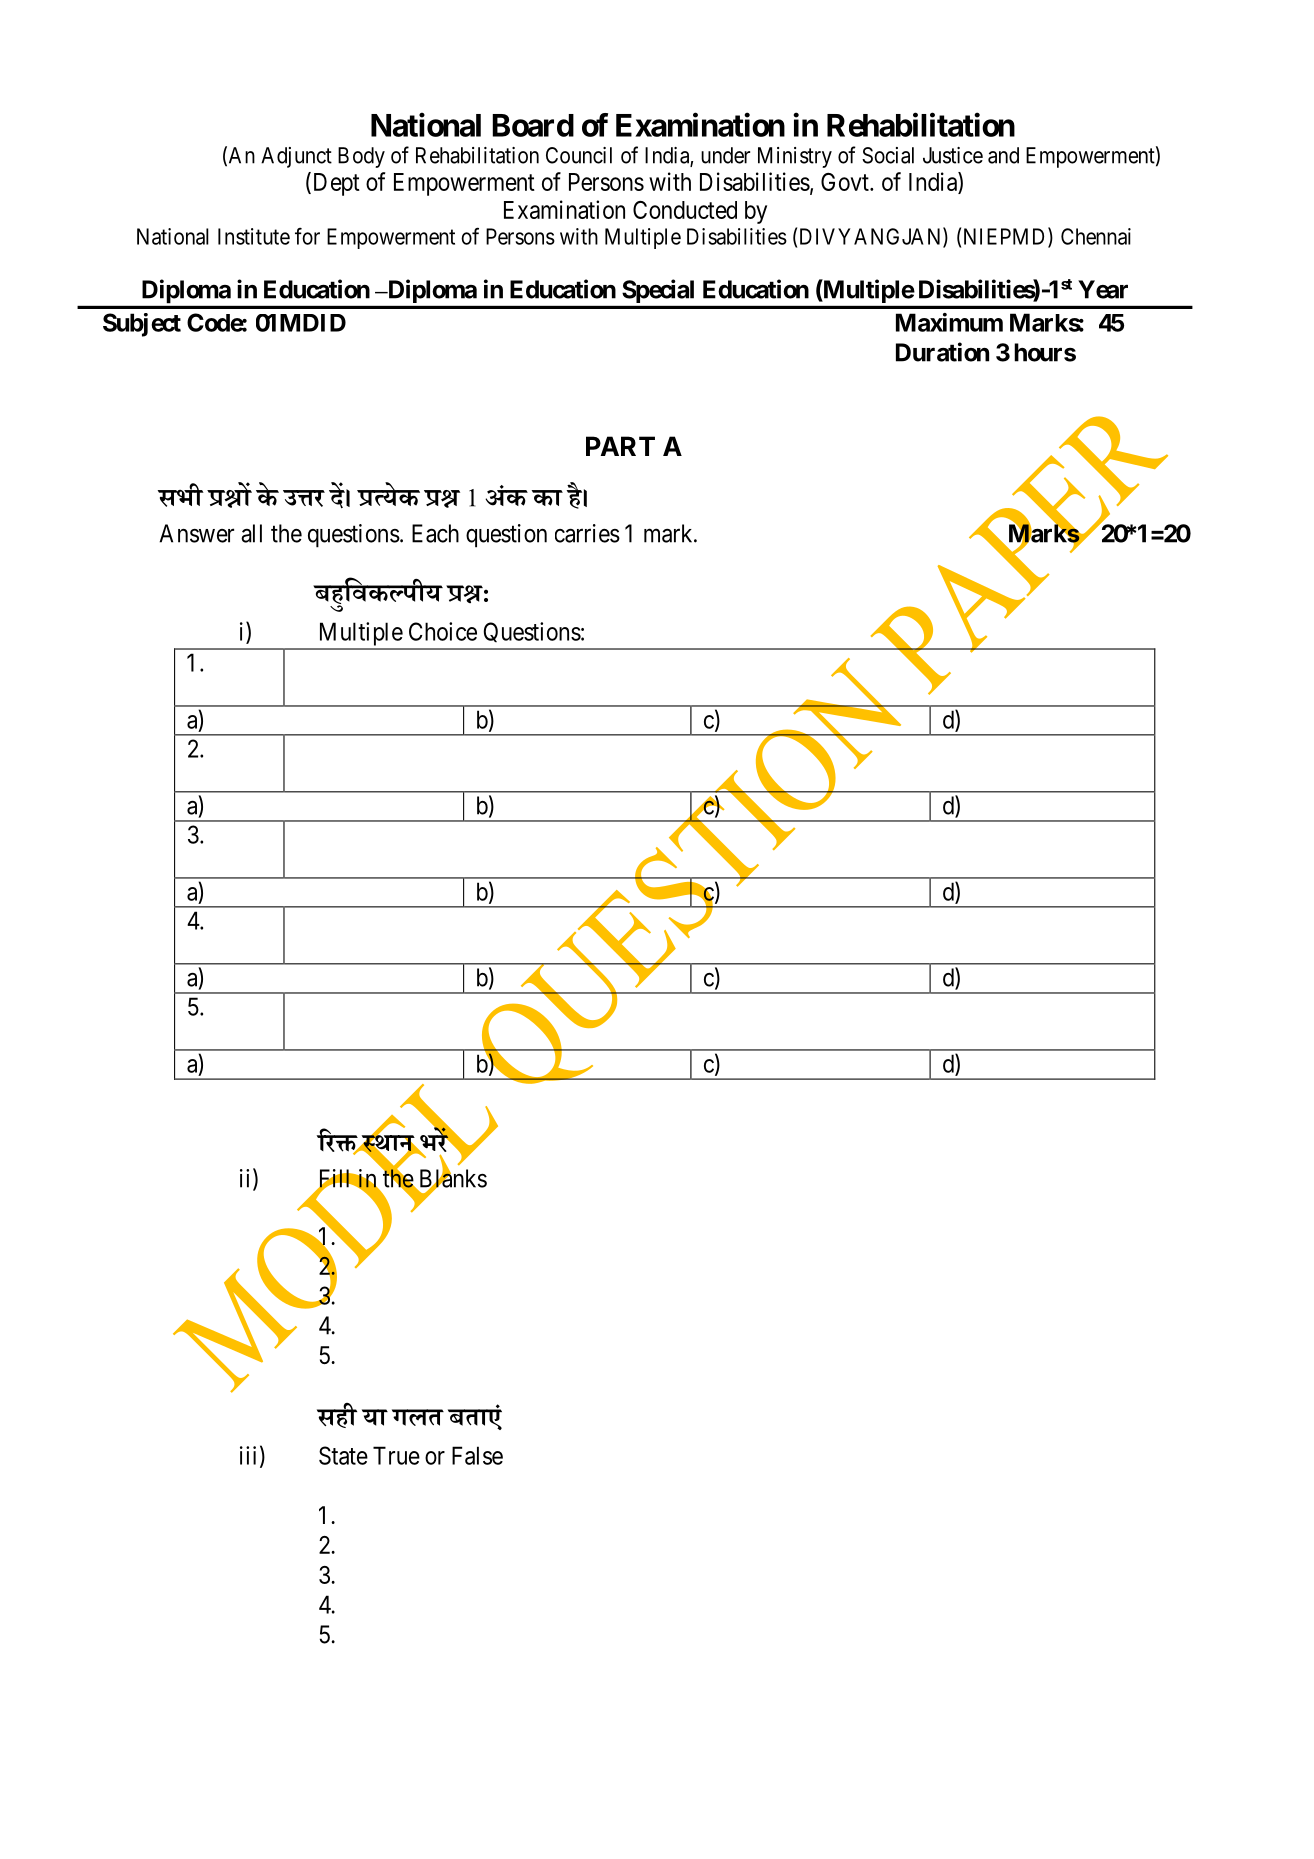 This screenshot has width=1314, height=1859. Describe the element at coordinates (1003, 155) in the screenshot. I see `and` at that location.
